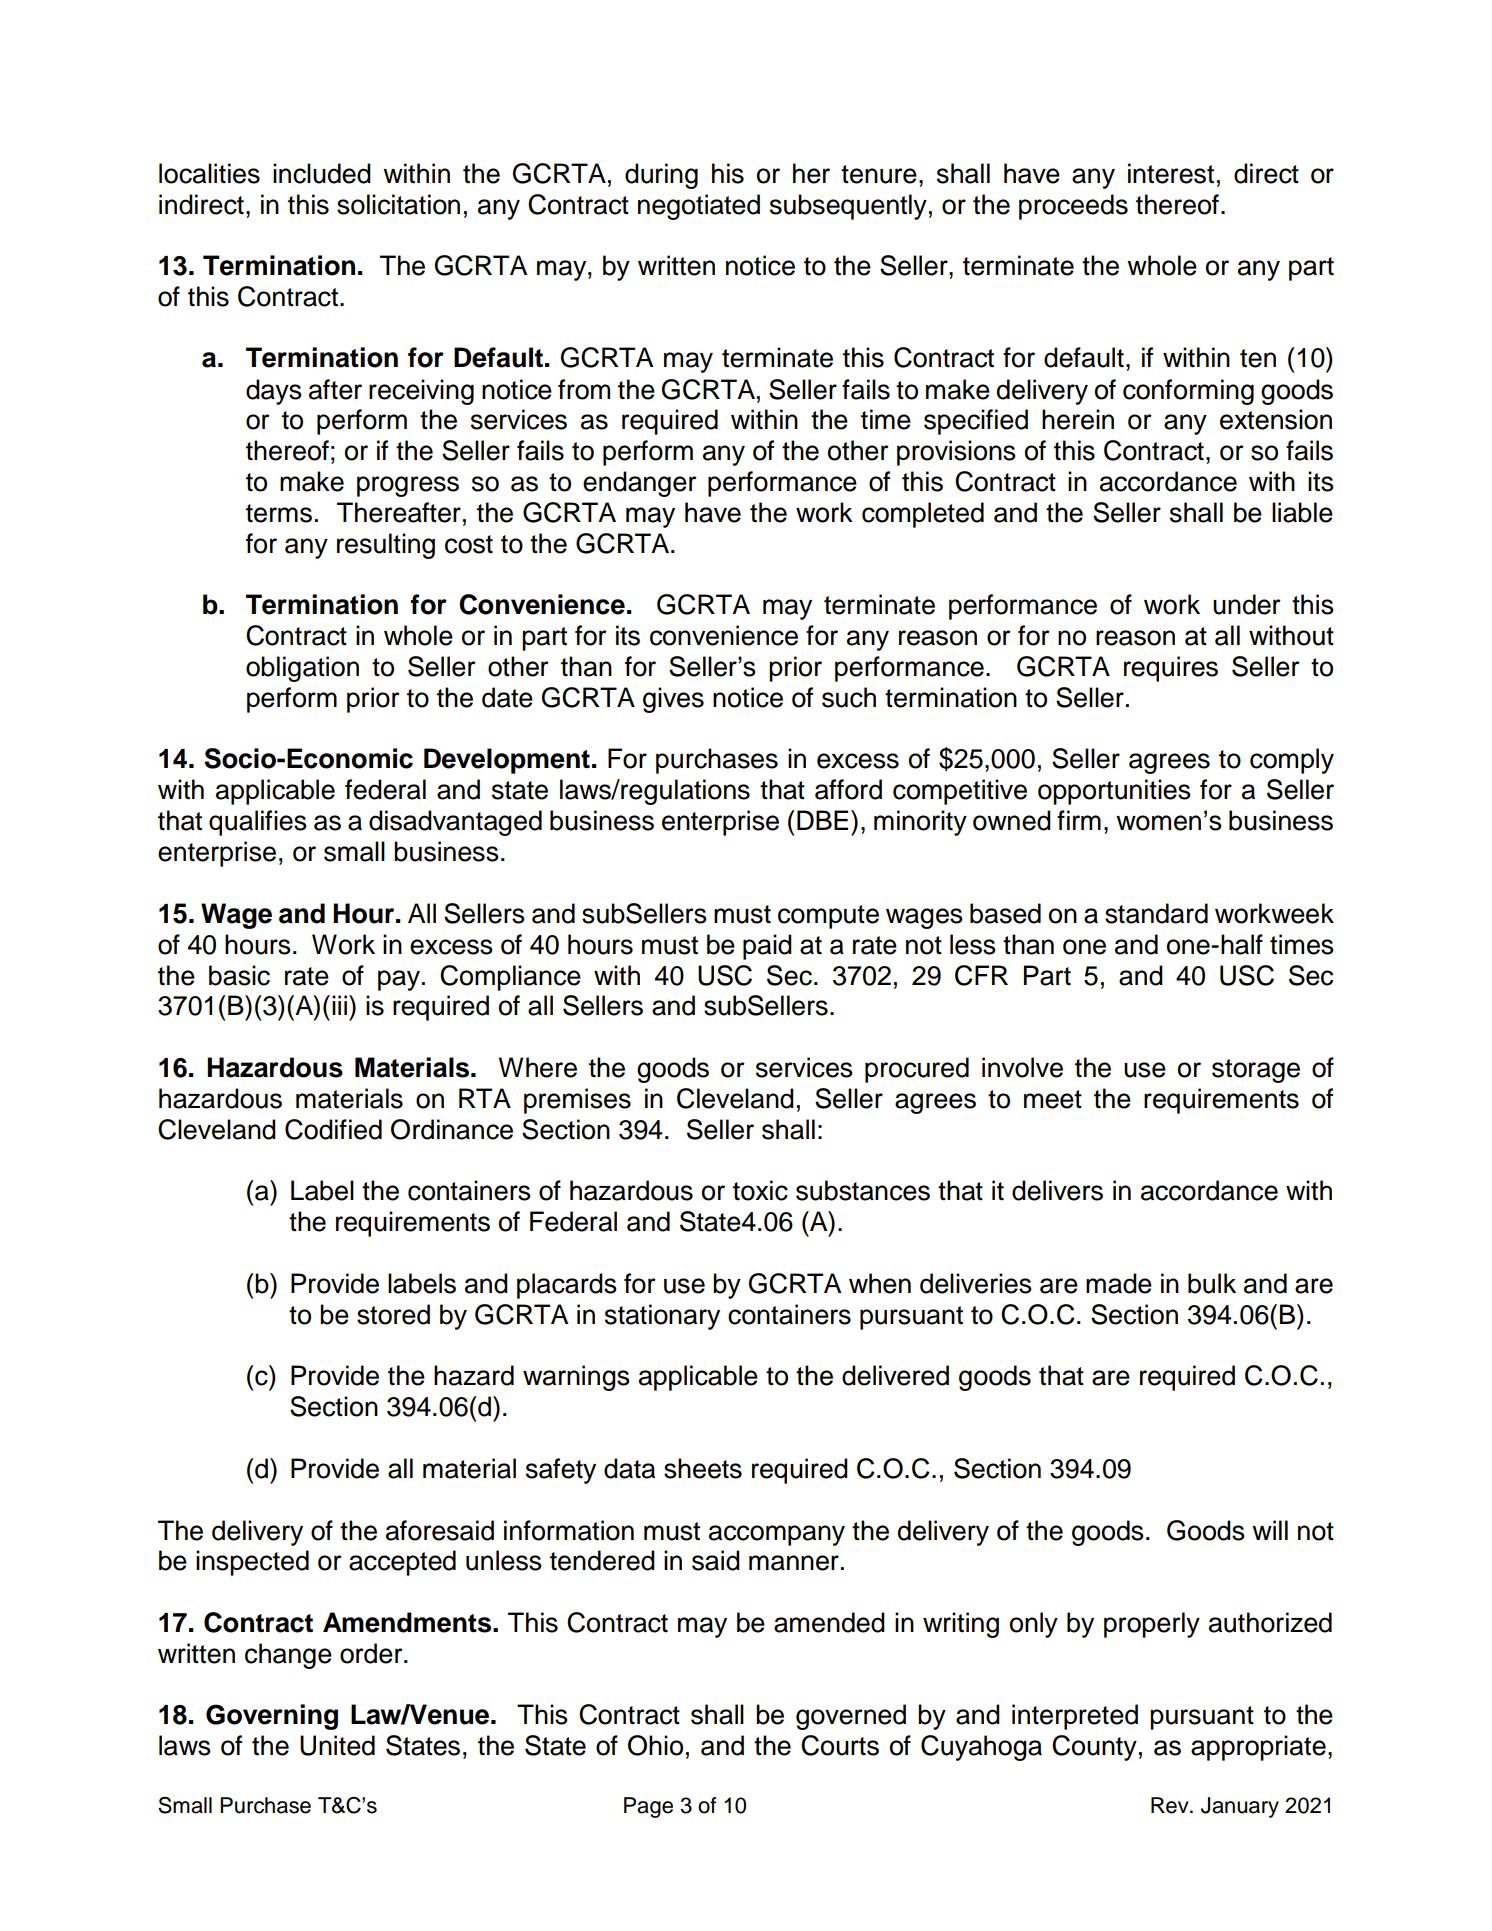 The image size is (1492, 1931). What do you see at coordinates (399, 980) in the page?
I see `pay` at bounding box center [399, 980].
